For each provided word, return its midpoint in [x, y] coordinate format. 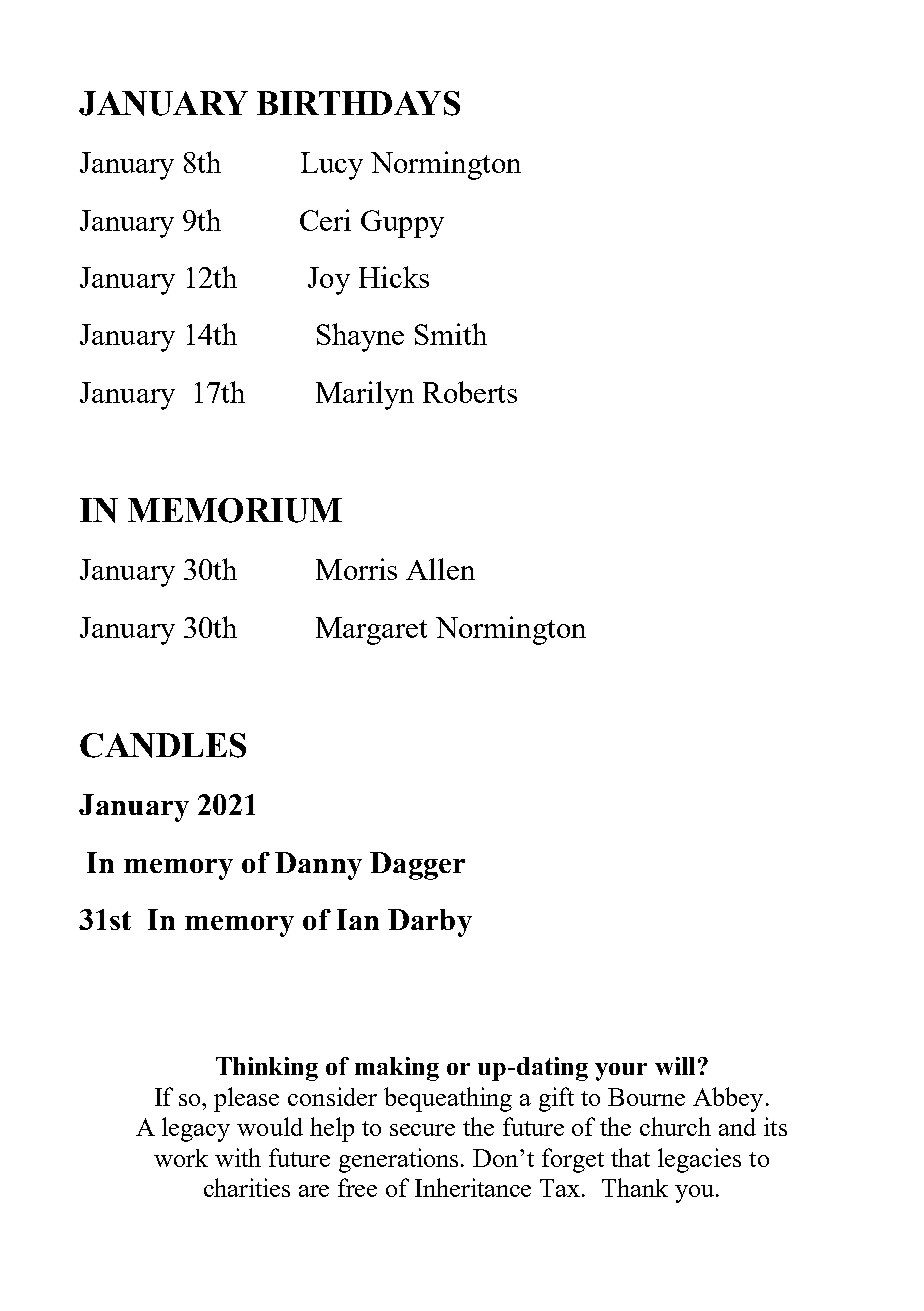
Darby [430, 923]
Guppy [402, 224]
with [238, 1157]
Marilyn [365, 395]
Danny [318, 866]
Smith [451, 334]
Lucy [332, 166]
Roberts [470, 392]
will [675, 1066]
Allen [440, 569]
